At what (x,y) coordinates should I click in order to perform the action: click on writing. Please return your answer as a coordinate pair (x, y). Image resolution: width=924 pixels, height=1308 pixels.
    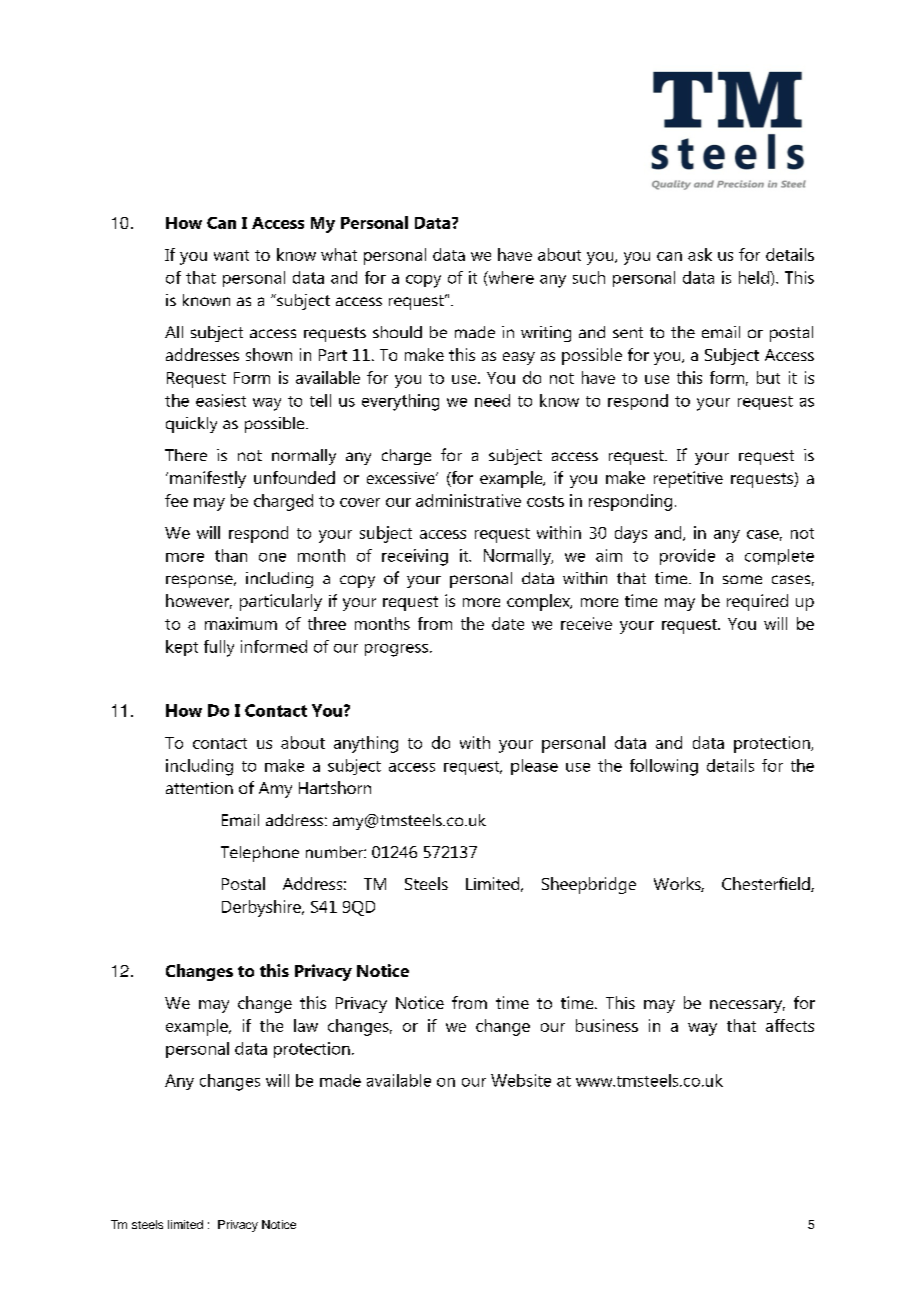
    Looking at the image, I should click on (546, 334).
